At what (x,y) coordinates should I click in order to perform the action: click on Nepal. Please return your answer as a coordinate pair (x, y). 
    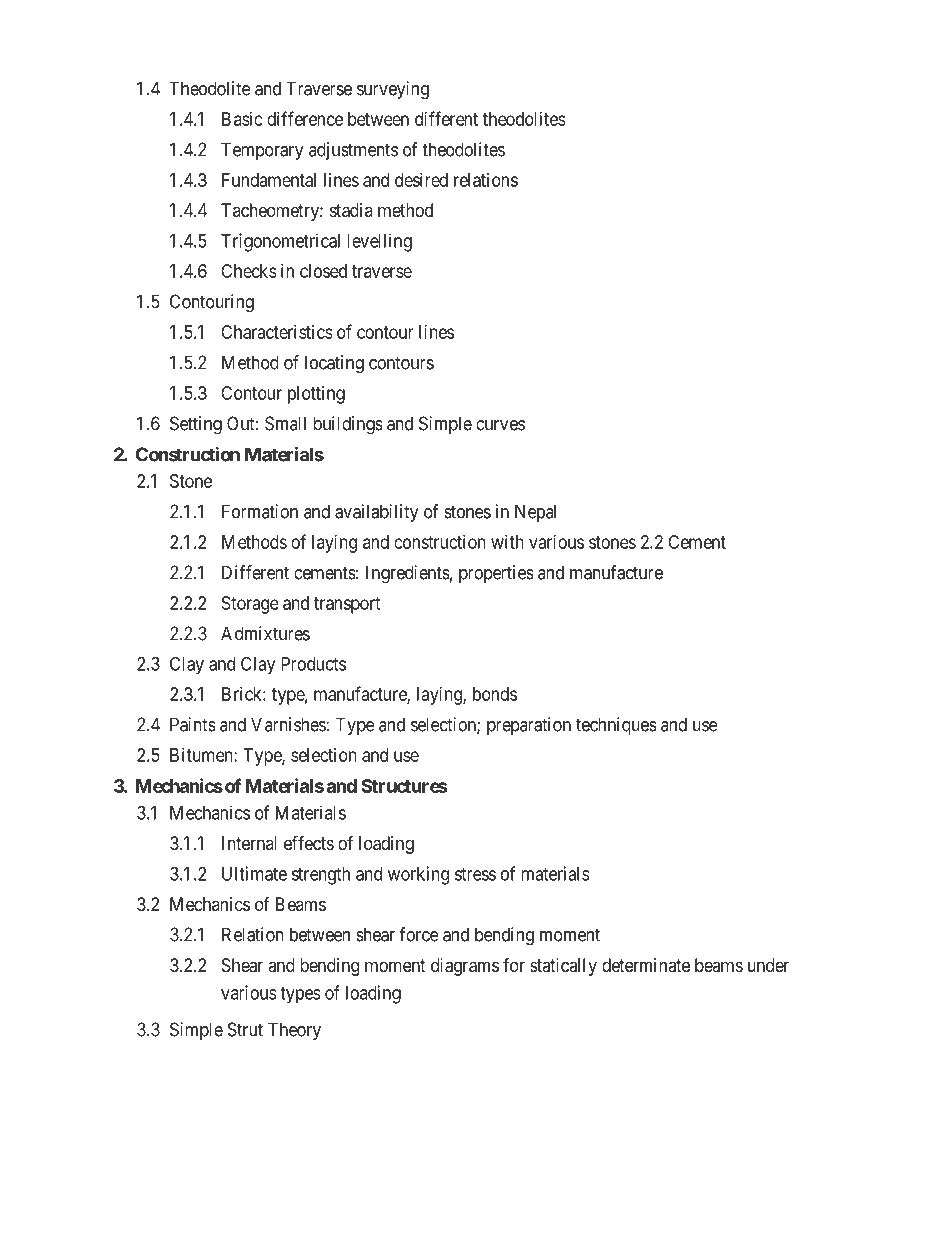
    Looking at the image, I should click on (535, 513).
